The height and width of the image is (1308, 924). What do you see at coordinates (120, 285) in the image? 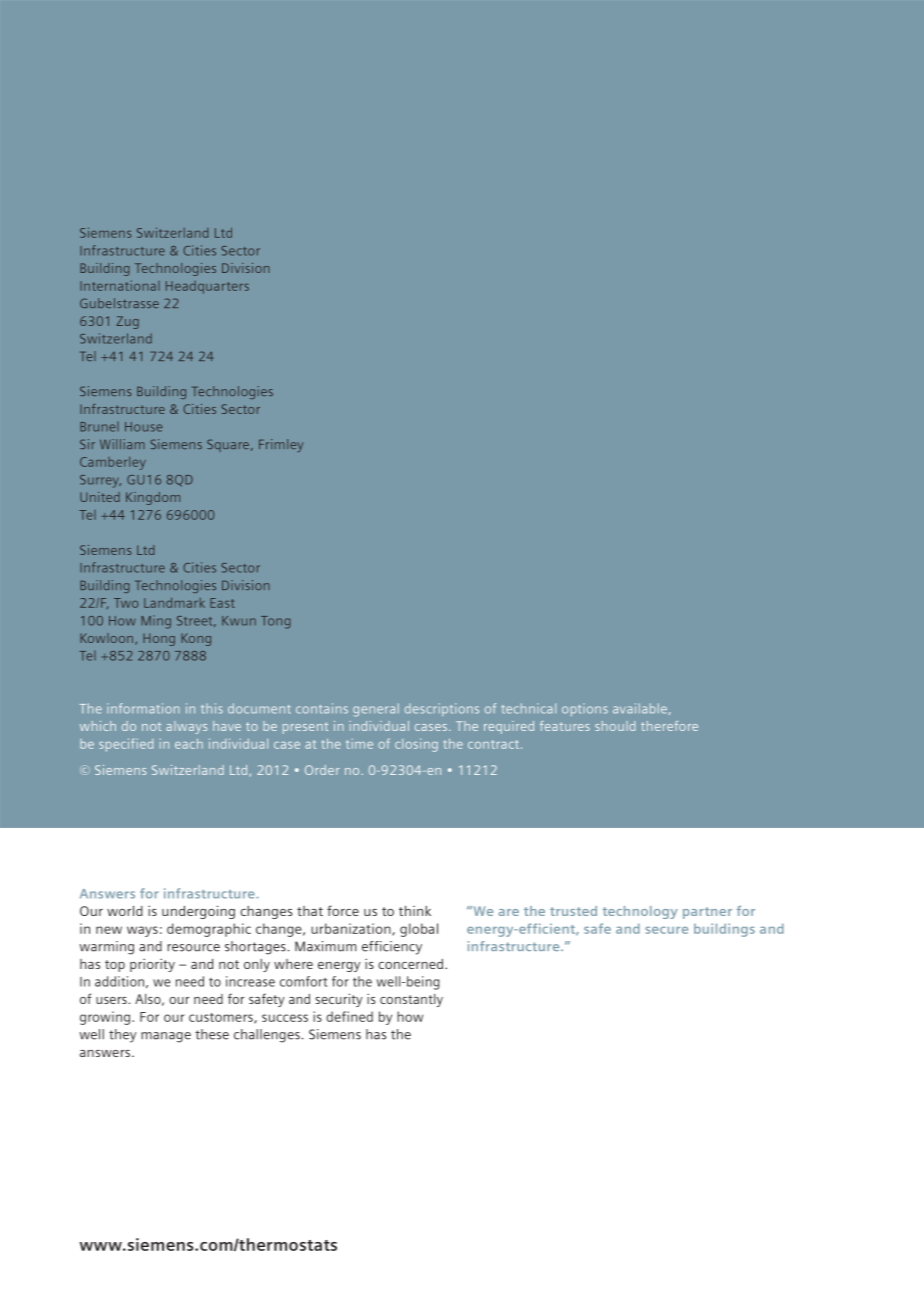
I see `International` at bounding box center [120, 285].
